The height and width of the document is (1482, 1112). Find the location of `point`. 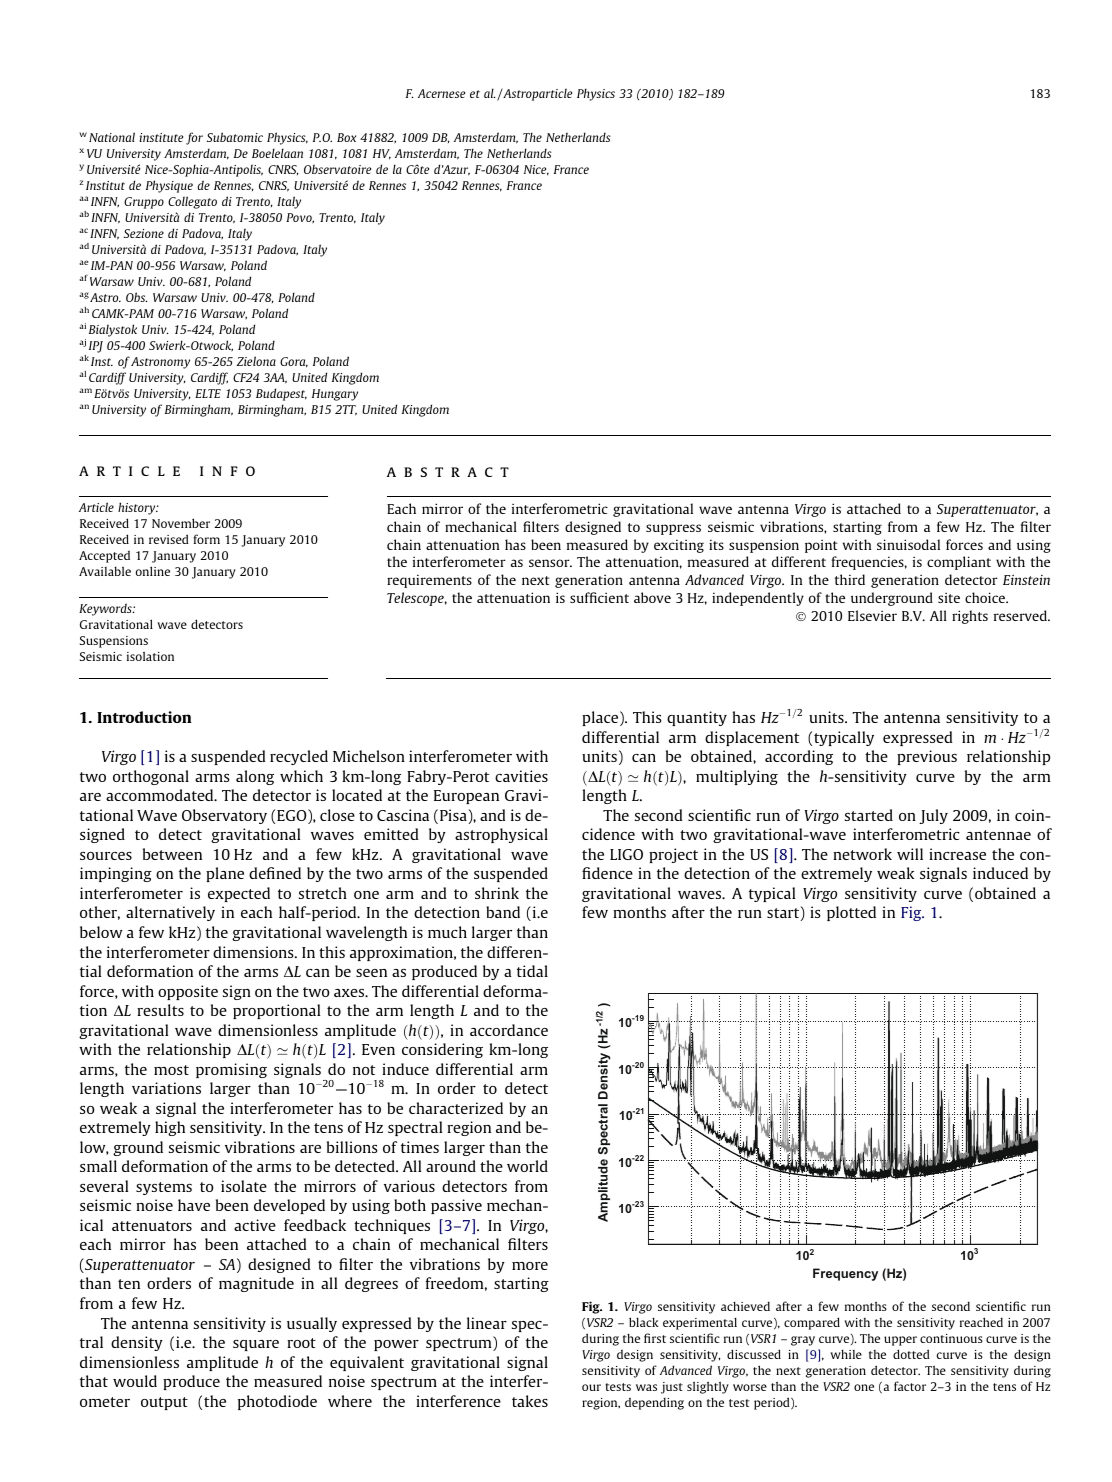

point is located at coordinates (821, 546).
